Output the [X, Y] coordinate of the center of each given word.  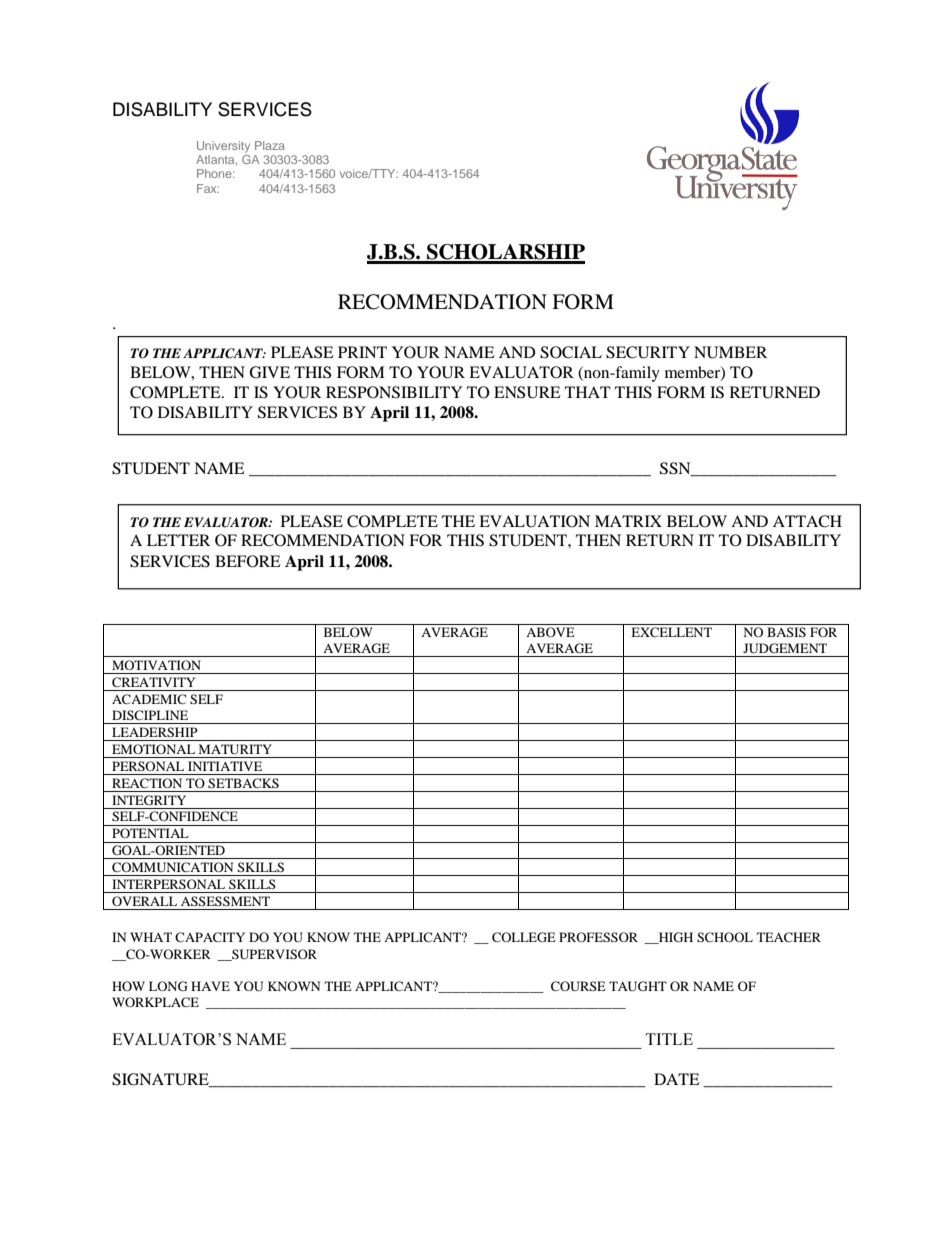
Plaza [270, 145]
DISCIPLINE [150, 715]
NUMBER [730, 352]
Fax [208, 188]
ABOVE [550, 632]
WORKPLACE [155, 1002]
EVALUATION [534, 521]
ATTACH [807, 521]
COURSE [578, 986]
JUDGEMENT [785, 648]
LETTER [178, 540]
